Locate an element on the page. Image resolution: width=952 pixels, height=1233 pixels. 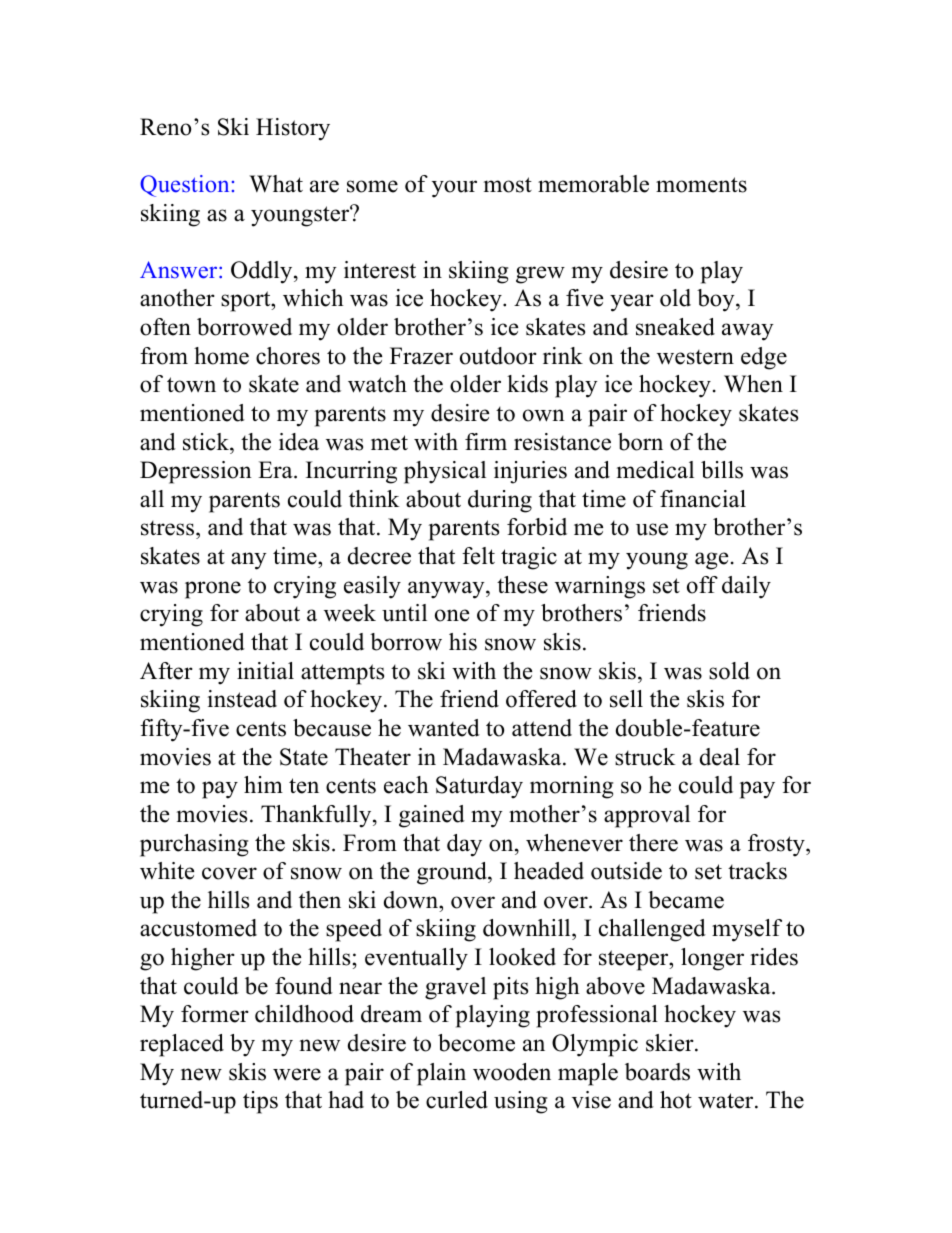
moments is located at coordinates (701, 185).
